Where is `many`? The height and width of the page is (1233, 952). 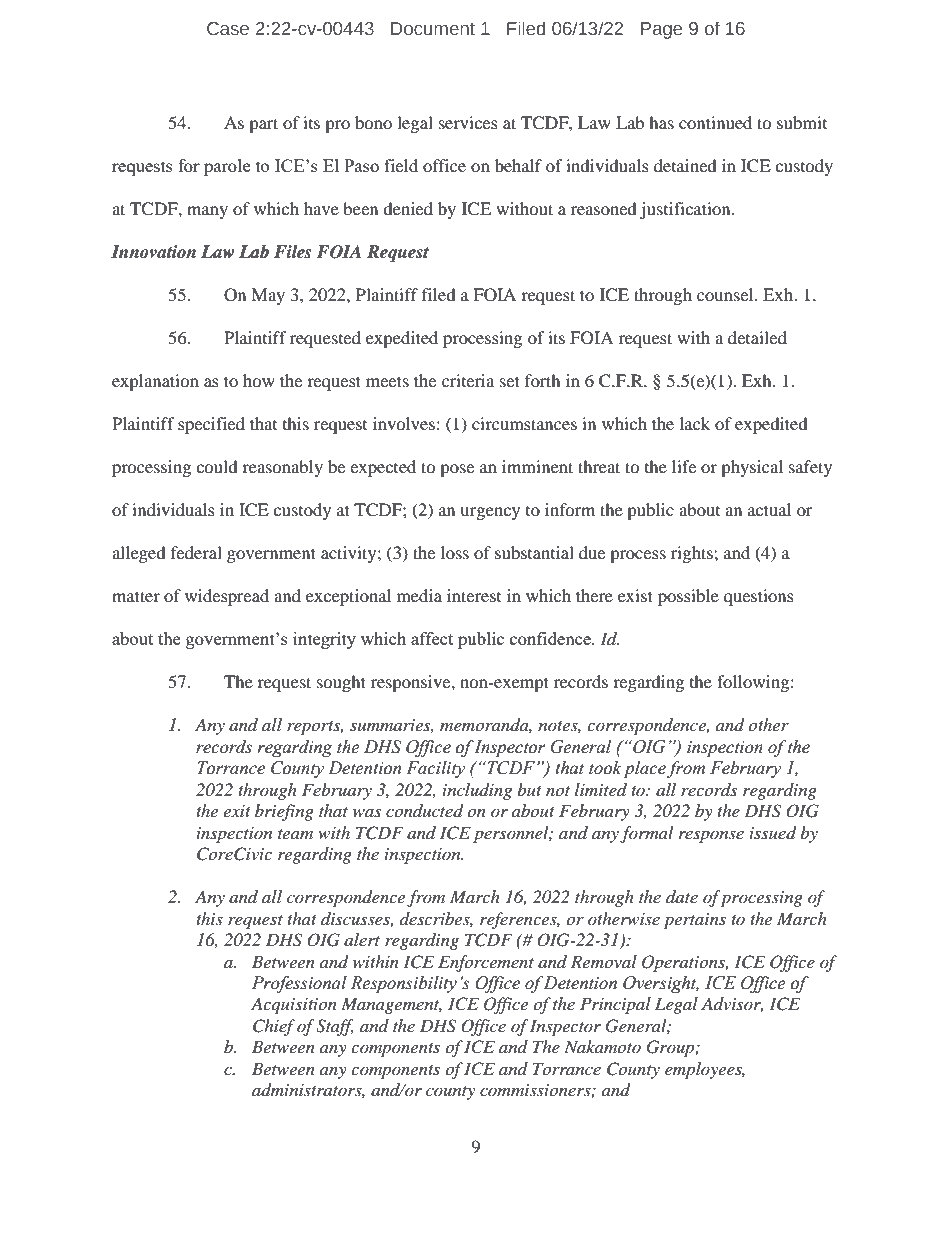
many is located at coordinates (207, 212).
